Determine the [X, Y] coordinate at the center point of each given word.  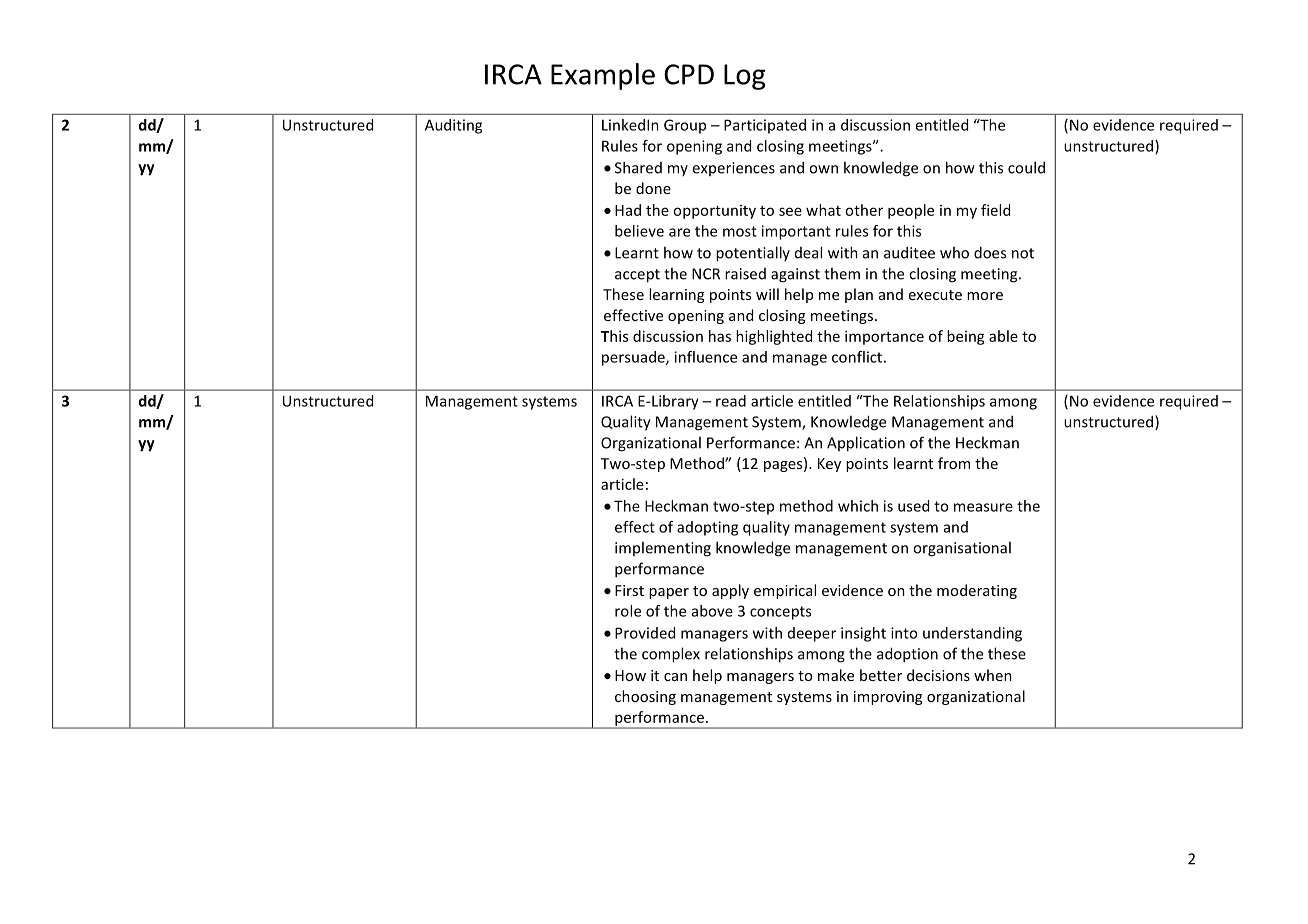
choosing [645, 697]
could [1026, 167]
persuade [634, 358]
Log [745, 77]
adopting [707, 528]
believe [639, 231]
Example [603, 76]
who [954, 252]
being [966, 337]
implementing [663, 549]
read [731, 401]
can [675, 677]
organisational [962, 549]
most [740, 231]
